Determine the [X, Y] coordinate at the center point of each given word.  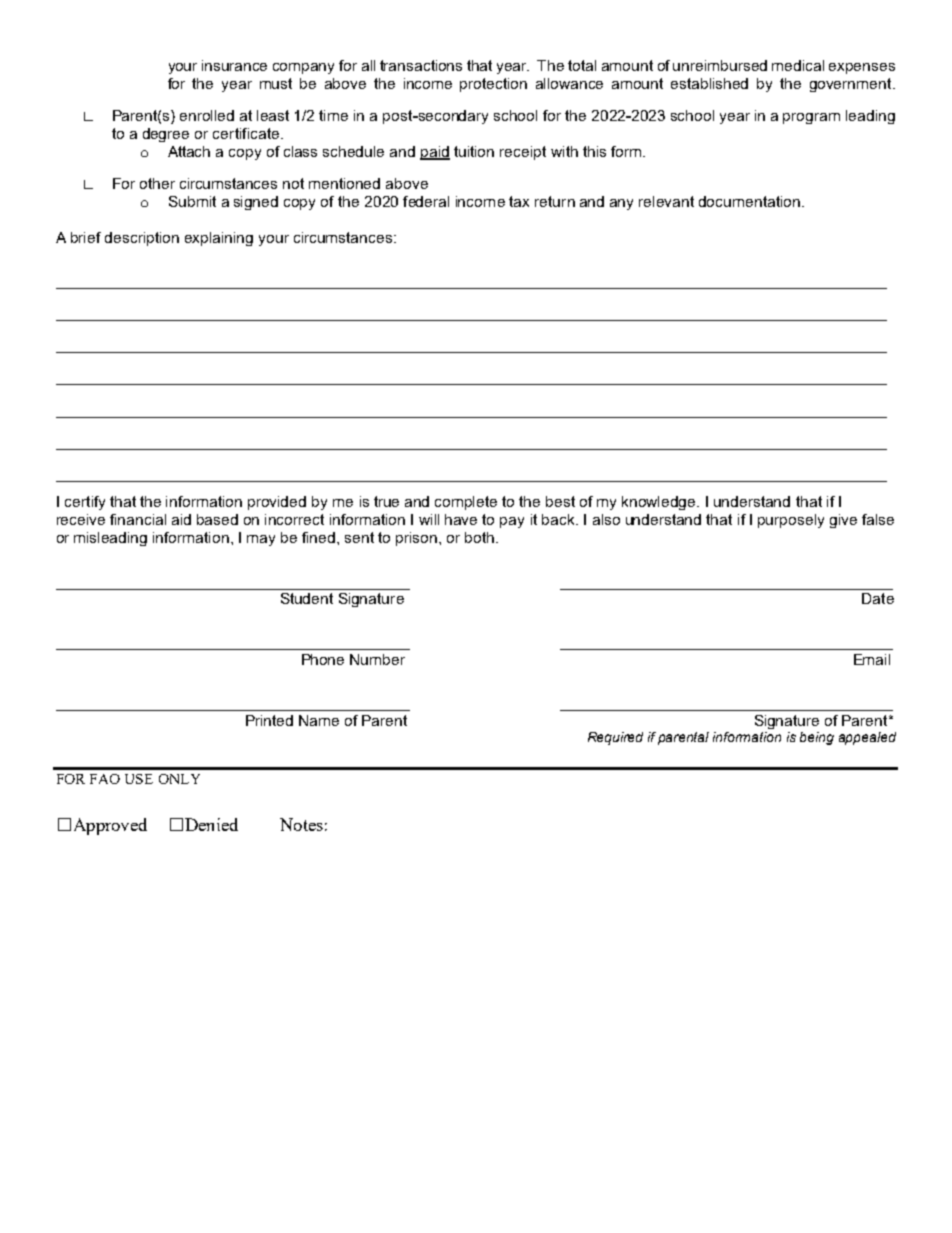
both [481, 537]
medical [798, 65]
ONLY [179, 779]
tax [519, 201]
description [142, 239]
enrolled [207, 115]
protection [493, 85]
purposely [791, 521]
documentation [749, 201]
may [261, 540]
